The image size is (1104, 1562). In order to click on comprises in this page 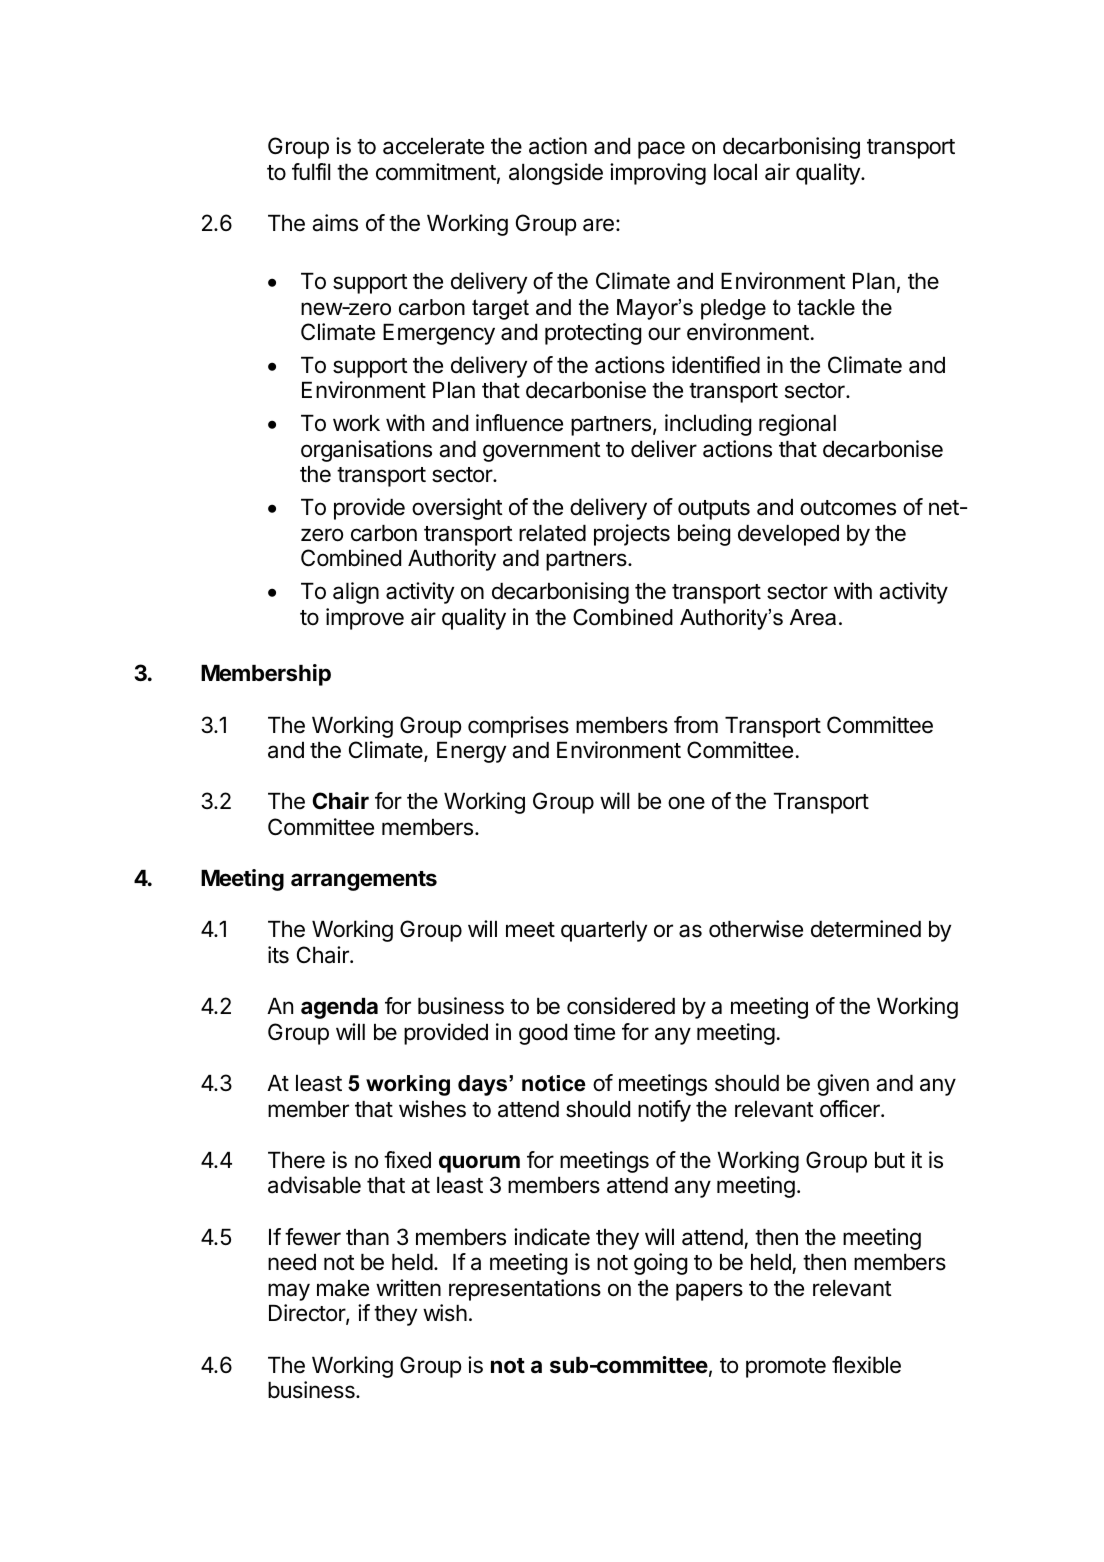, I will do `click(518, 727)`.
